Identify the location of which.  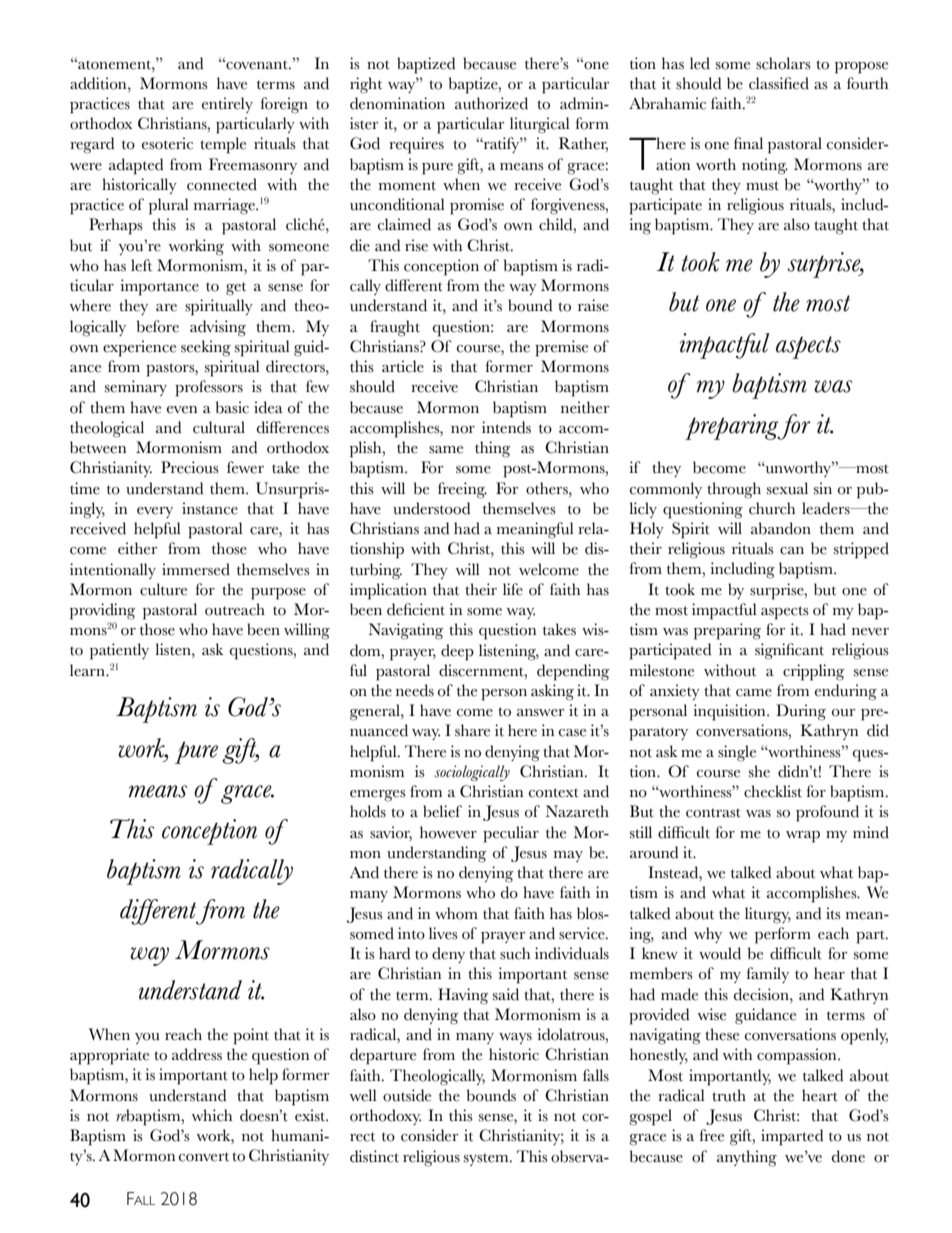
(212, 1115).
